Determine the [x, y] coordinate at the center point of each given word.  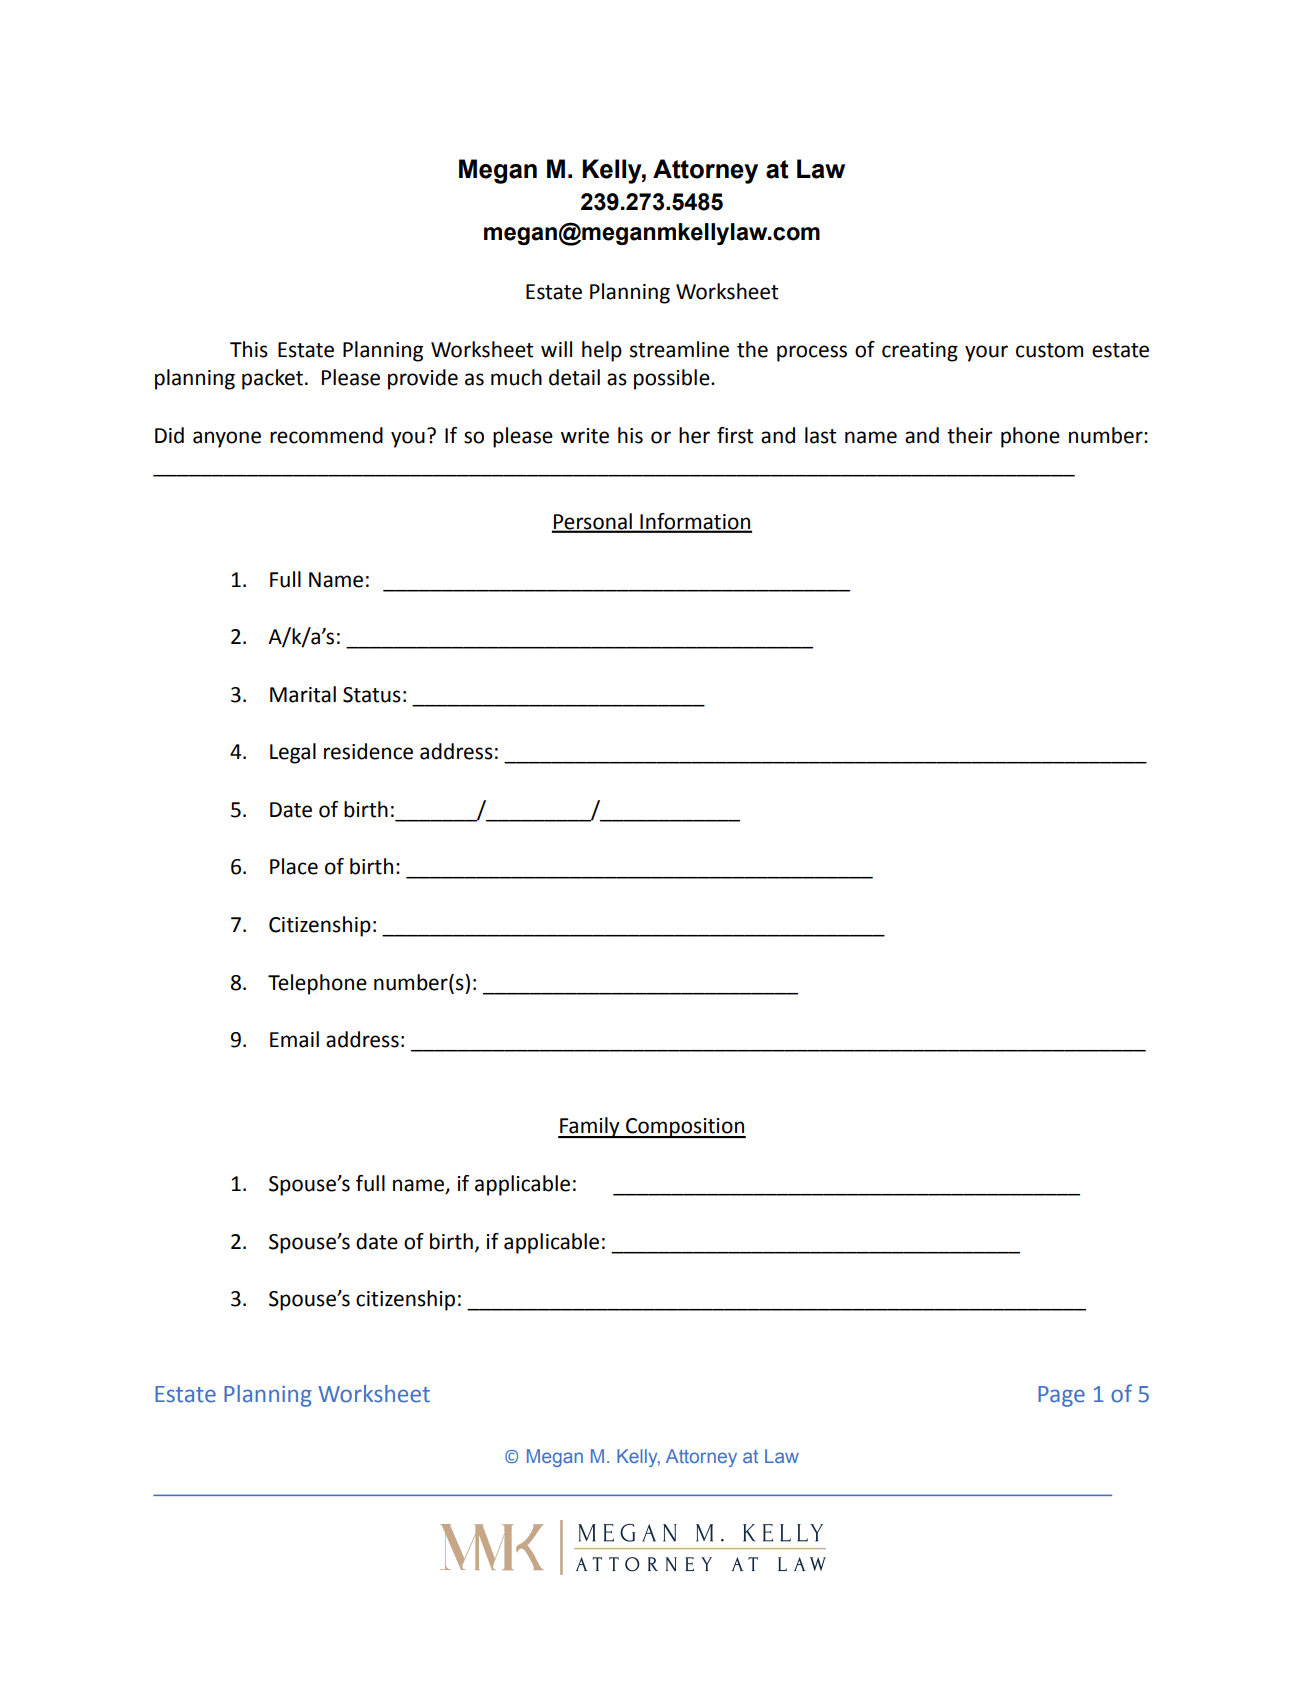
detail [574, 377]
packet [272, 379]
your [986, 353]
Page [1061, 1396]
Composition [685, 1128]
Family [590, 1127]
